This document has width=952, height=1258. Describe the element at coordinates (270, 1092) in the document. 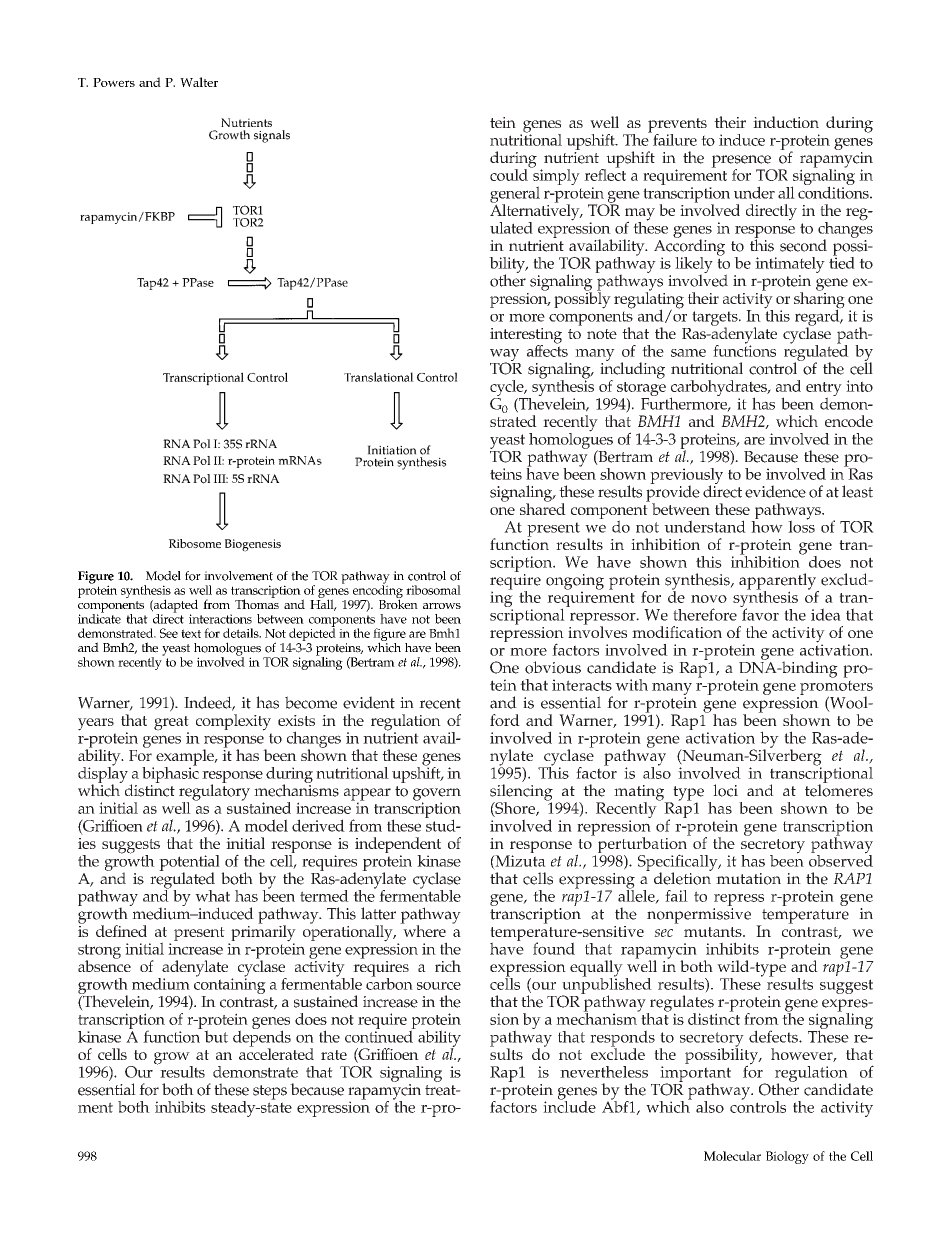

I see `steps` at that location.
